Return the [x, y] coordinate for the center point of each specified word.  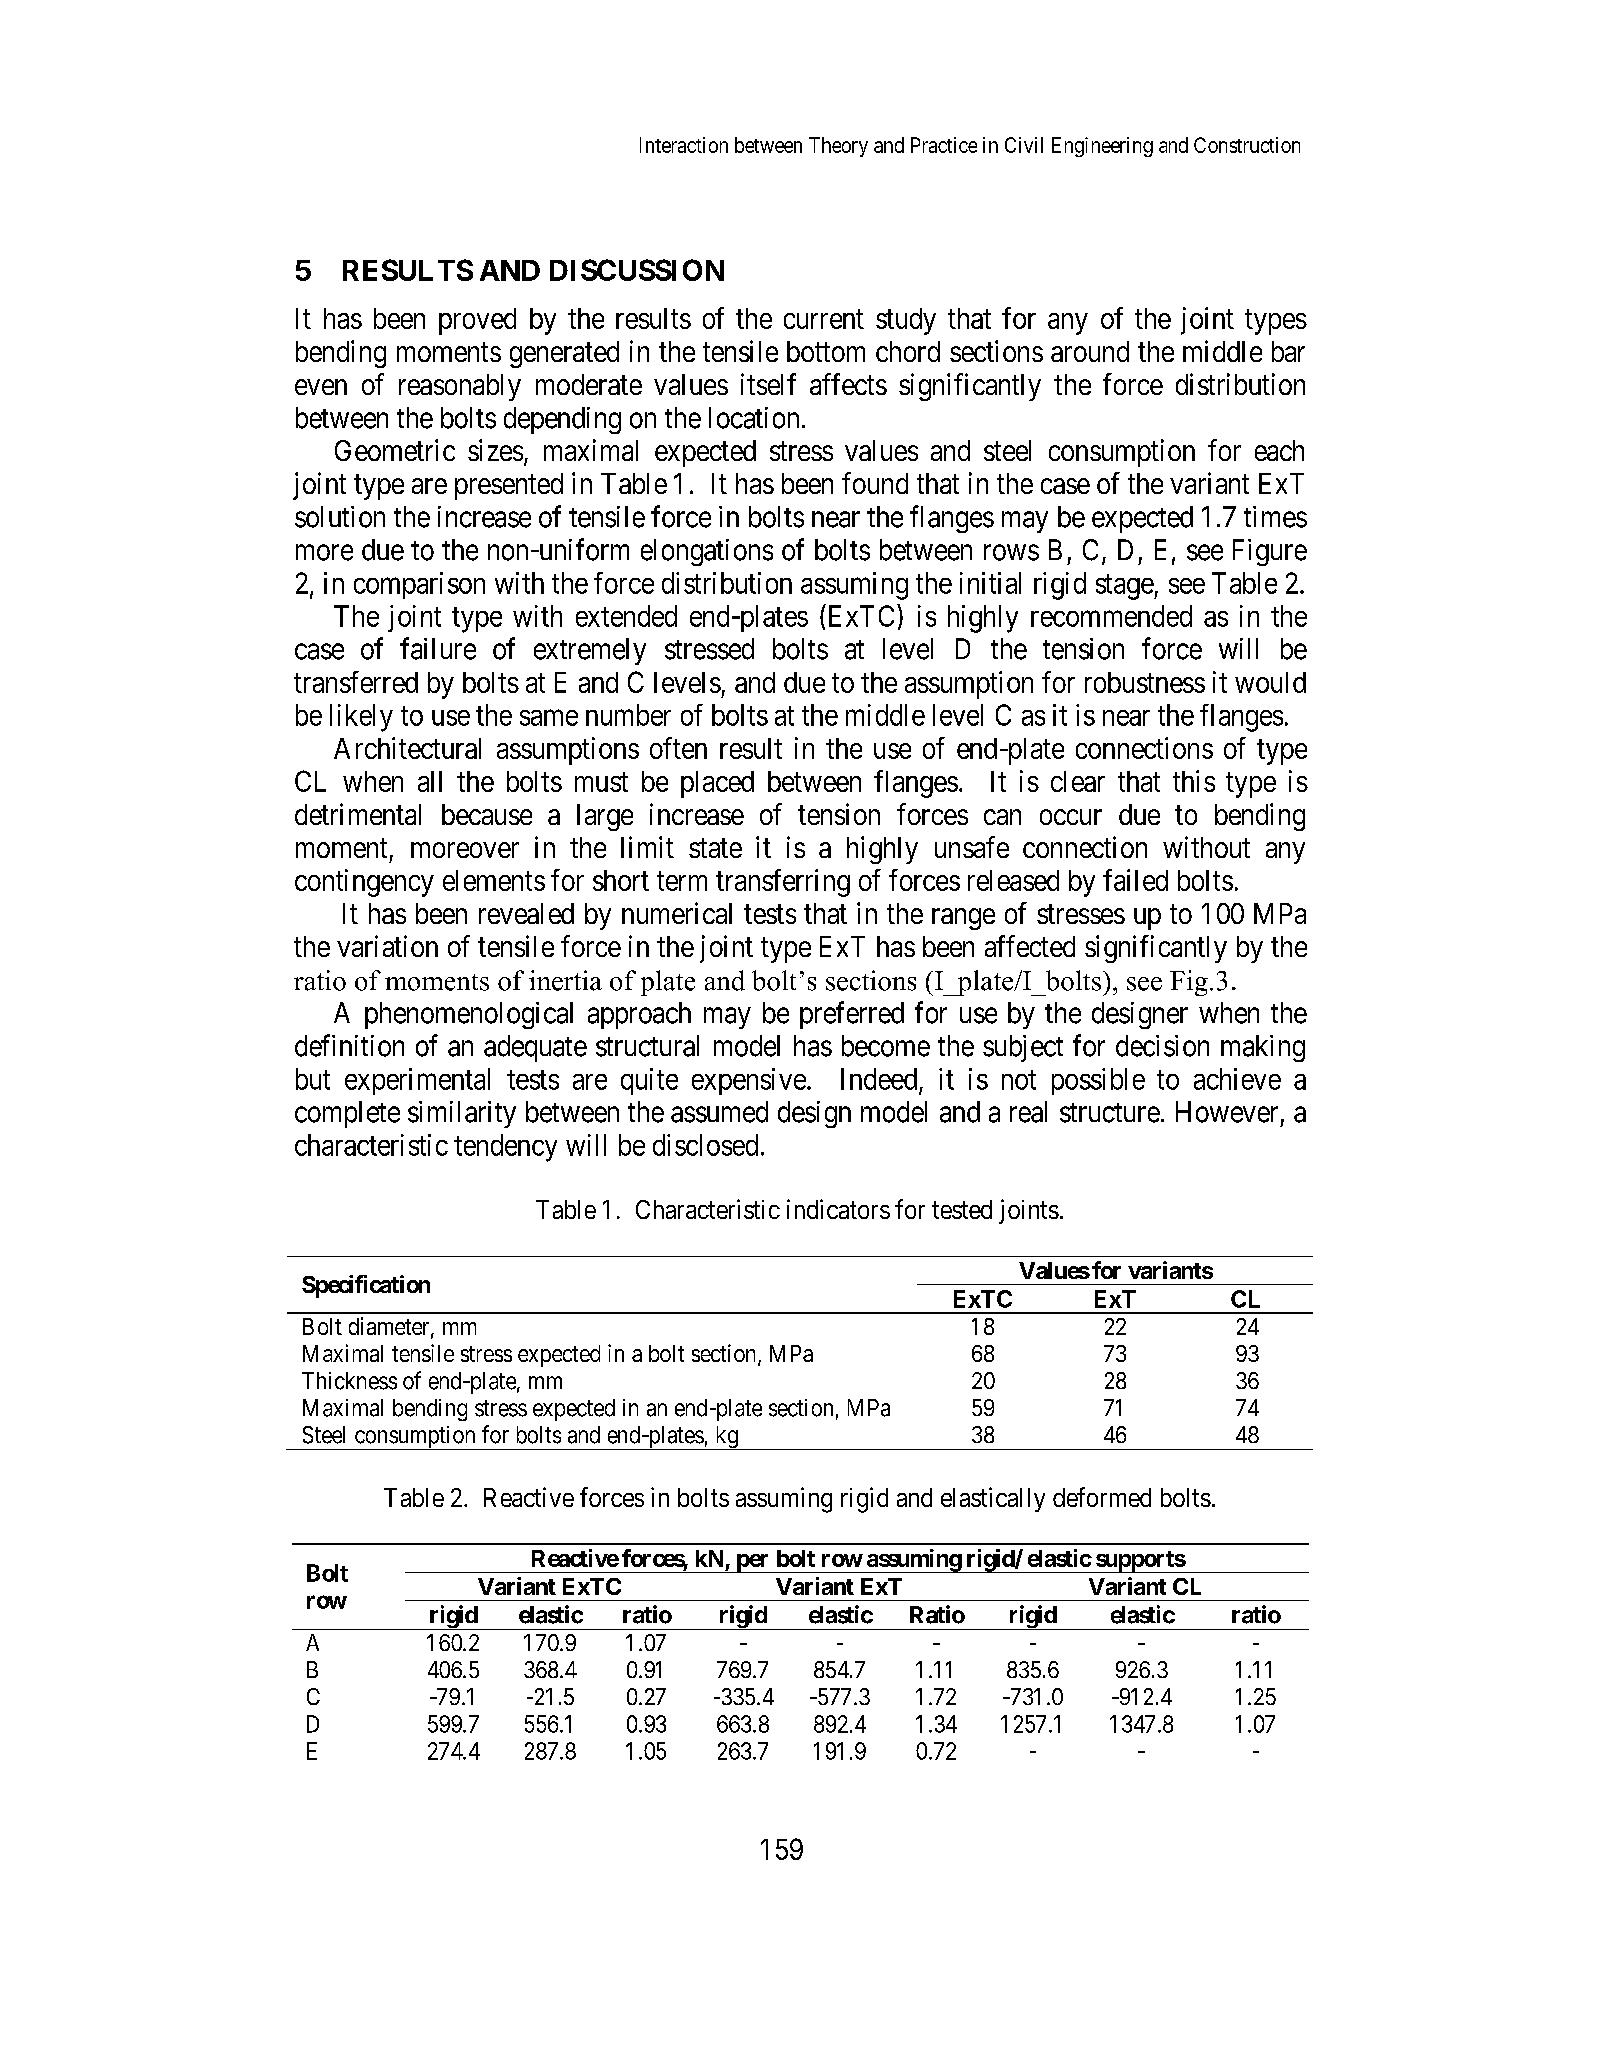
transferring [783, 883]
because [487, 814]
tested [962, 1209]
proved [477, 321]
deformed [1102, 1497]
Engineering [1102, 147]
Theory [838, 147]
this [1194, 781]
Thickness [349, 1381]
